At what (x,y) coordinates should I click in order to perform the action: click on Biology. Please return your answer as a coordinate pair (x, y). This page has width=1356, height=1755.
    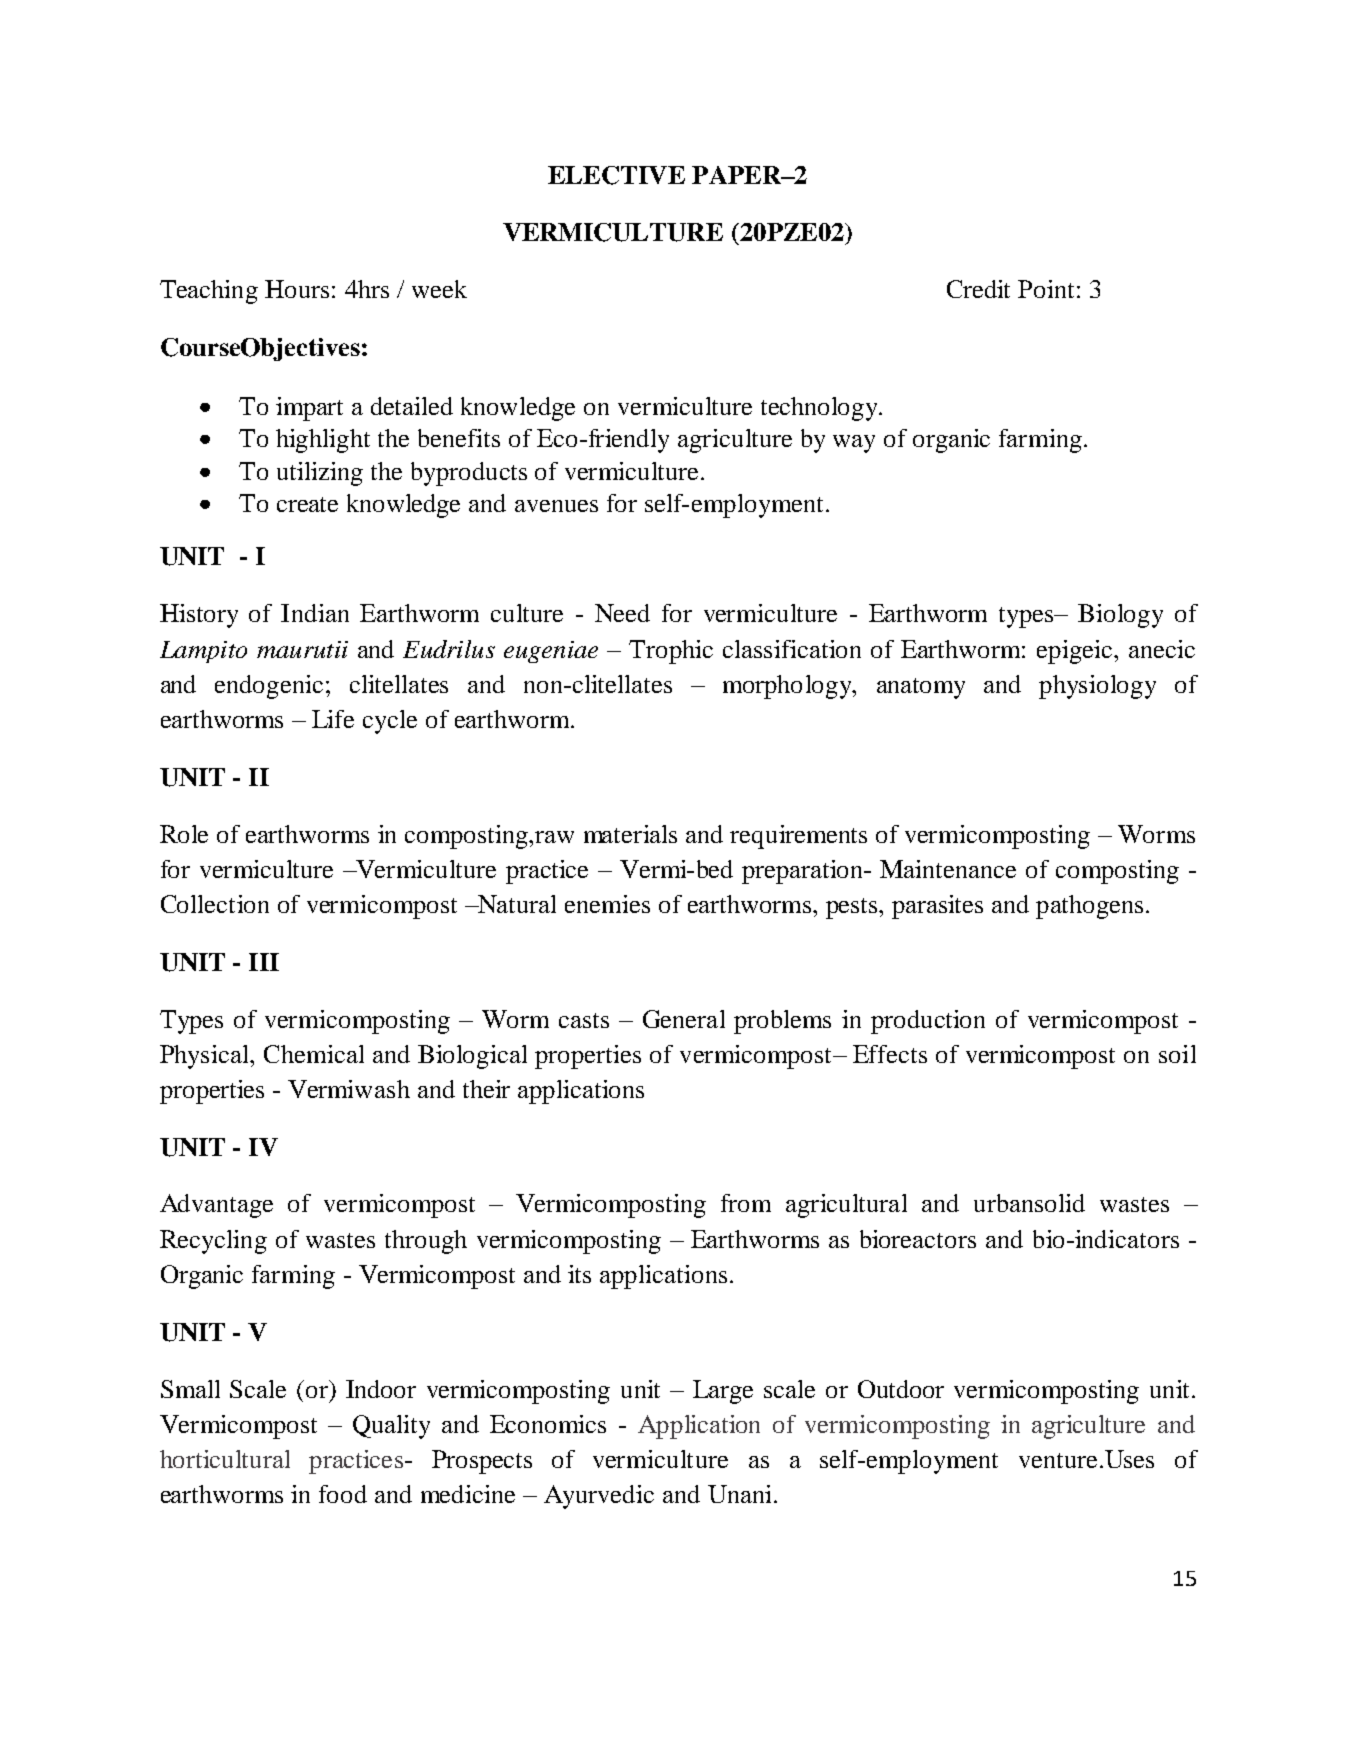
    Looking at the image, I should click on (1120, 616).
